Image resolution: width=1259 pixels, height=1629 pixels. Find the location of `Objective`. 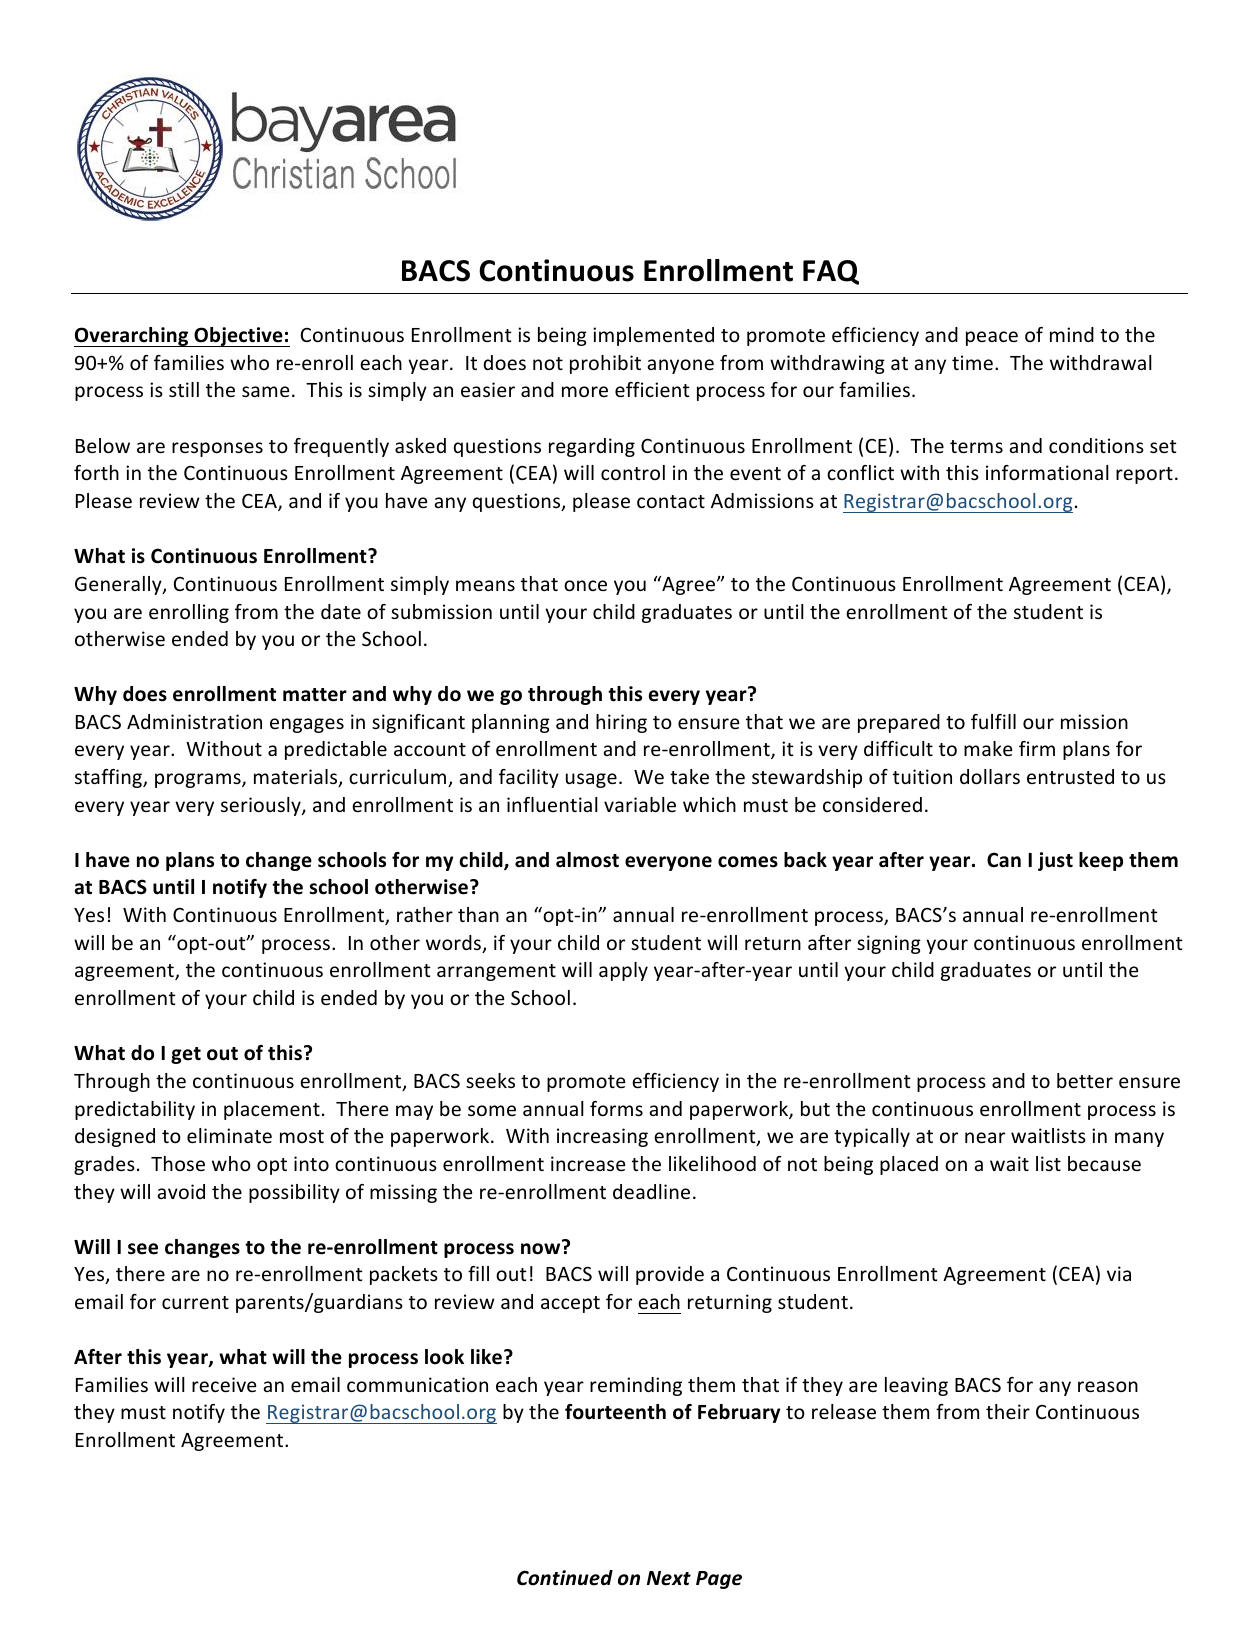

Objective is located at coordinates (238, 337).
